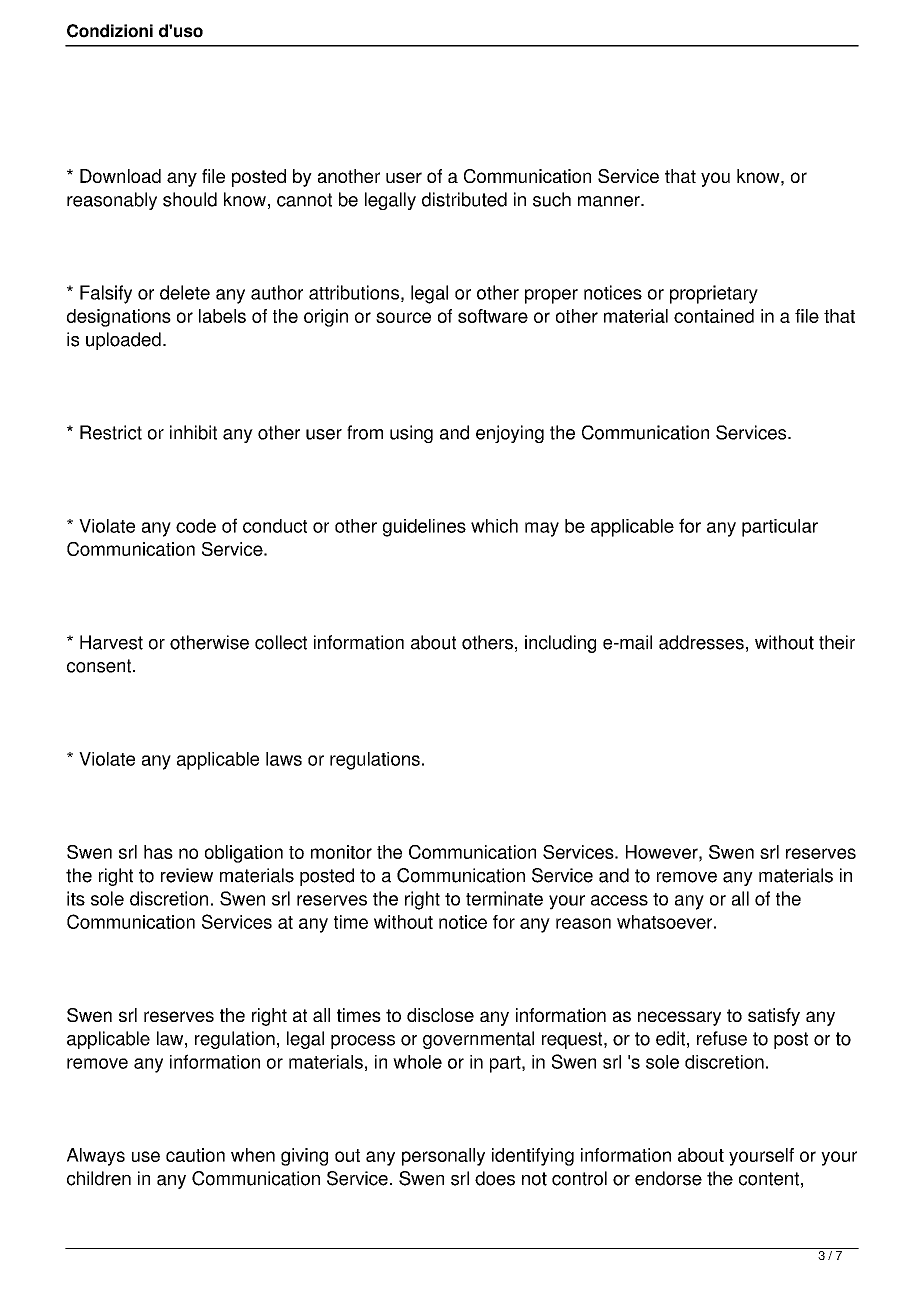  Describe the element at coordinates (464, 199) in the page. I see `distributed` at that location.
